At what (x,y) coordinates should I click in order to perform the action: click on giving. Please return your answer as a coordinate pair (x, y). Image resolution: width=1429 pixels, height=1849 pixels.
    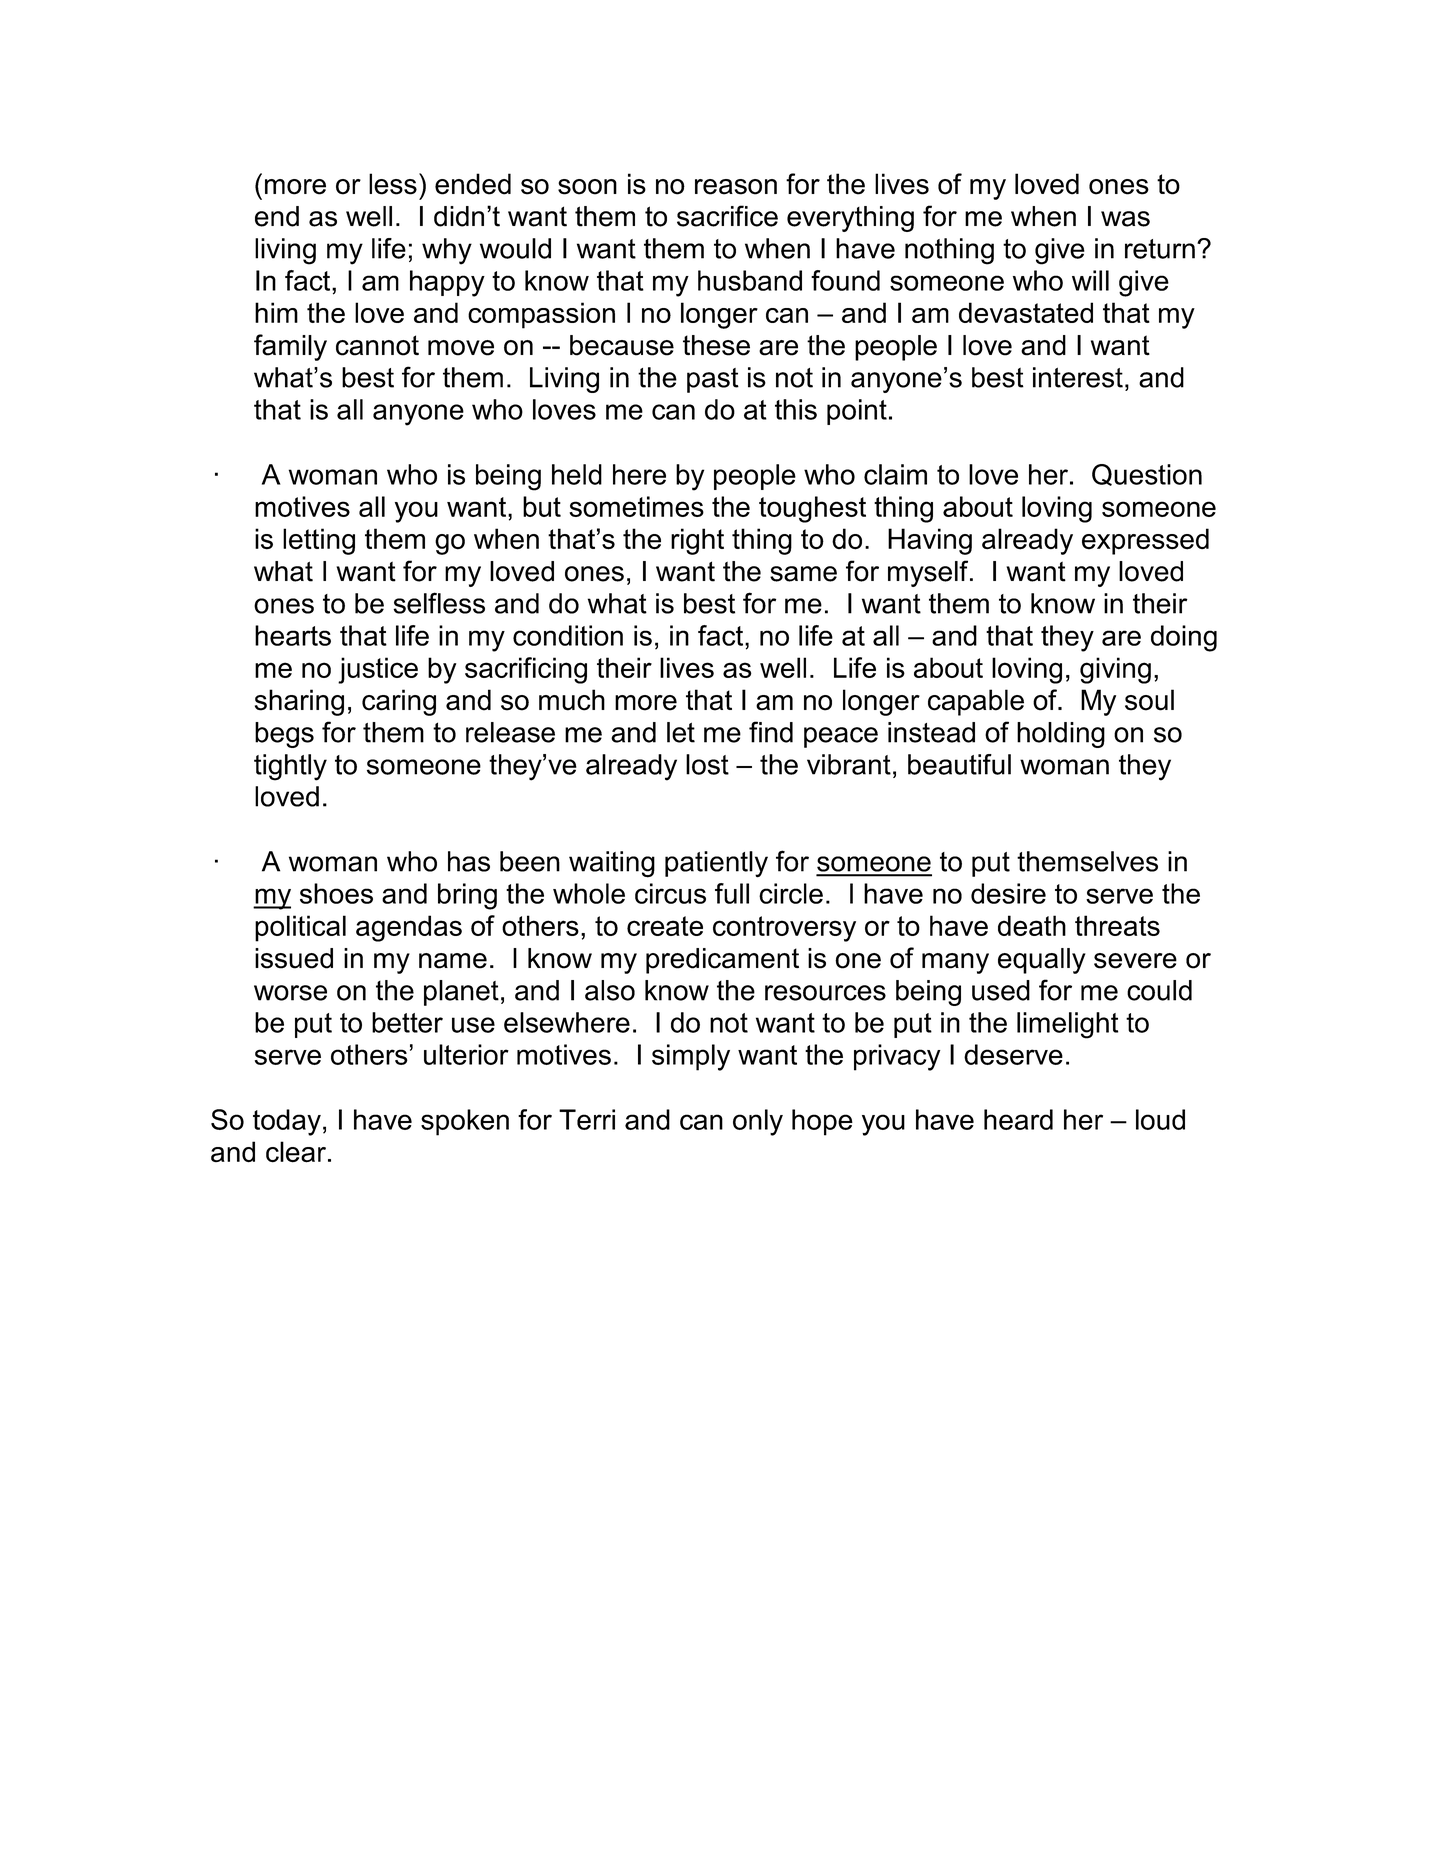
    Looking at the image, I should click on (1115, 670).
